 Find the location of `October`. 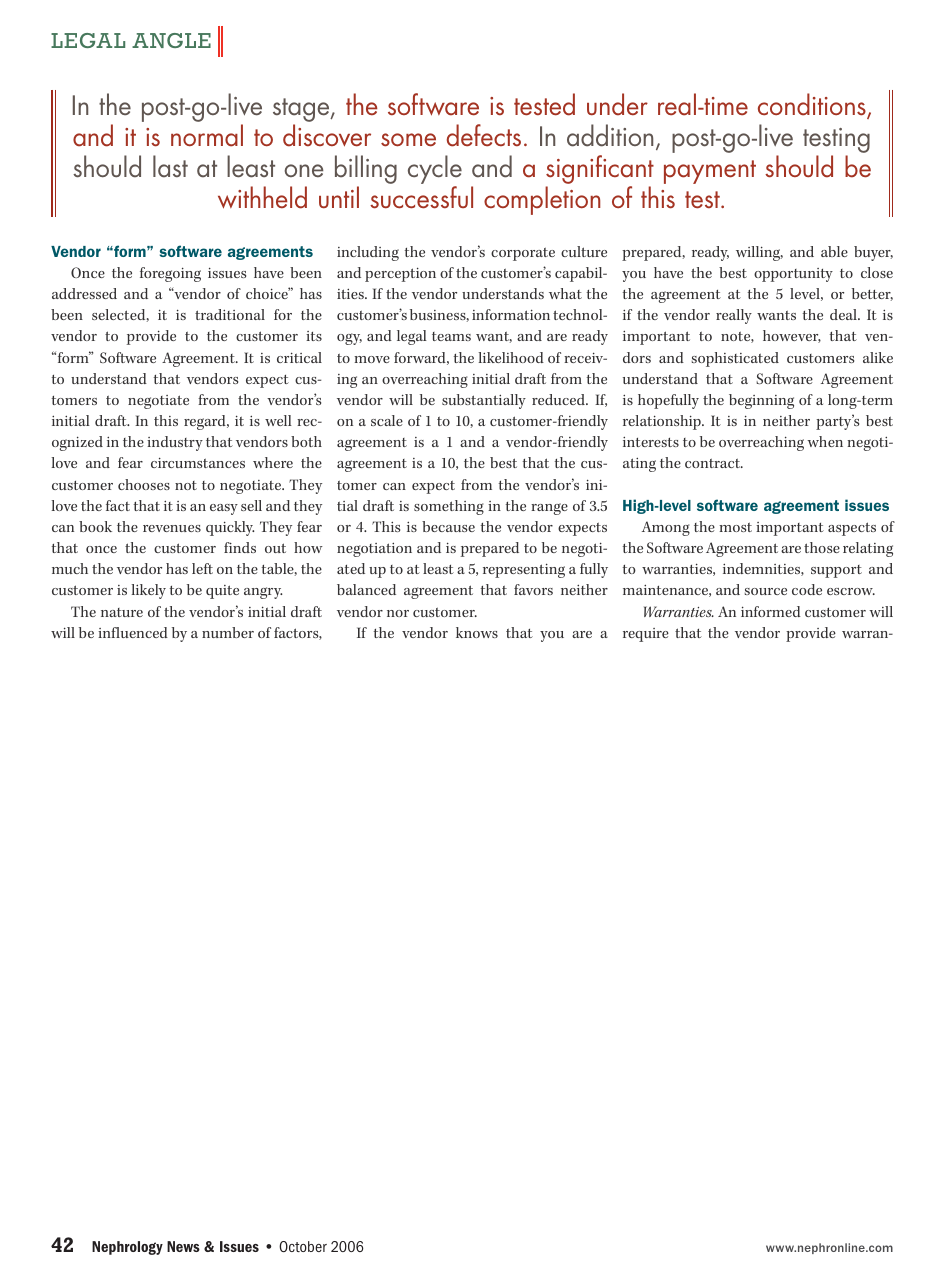

October is located at coordinates (303, 1246).
